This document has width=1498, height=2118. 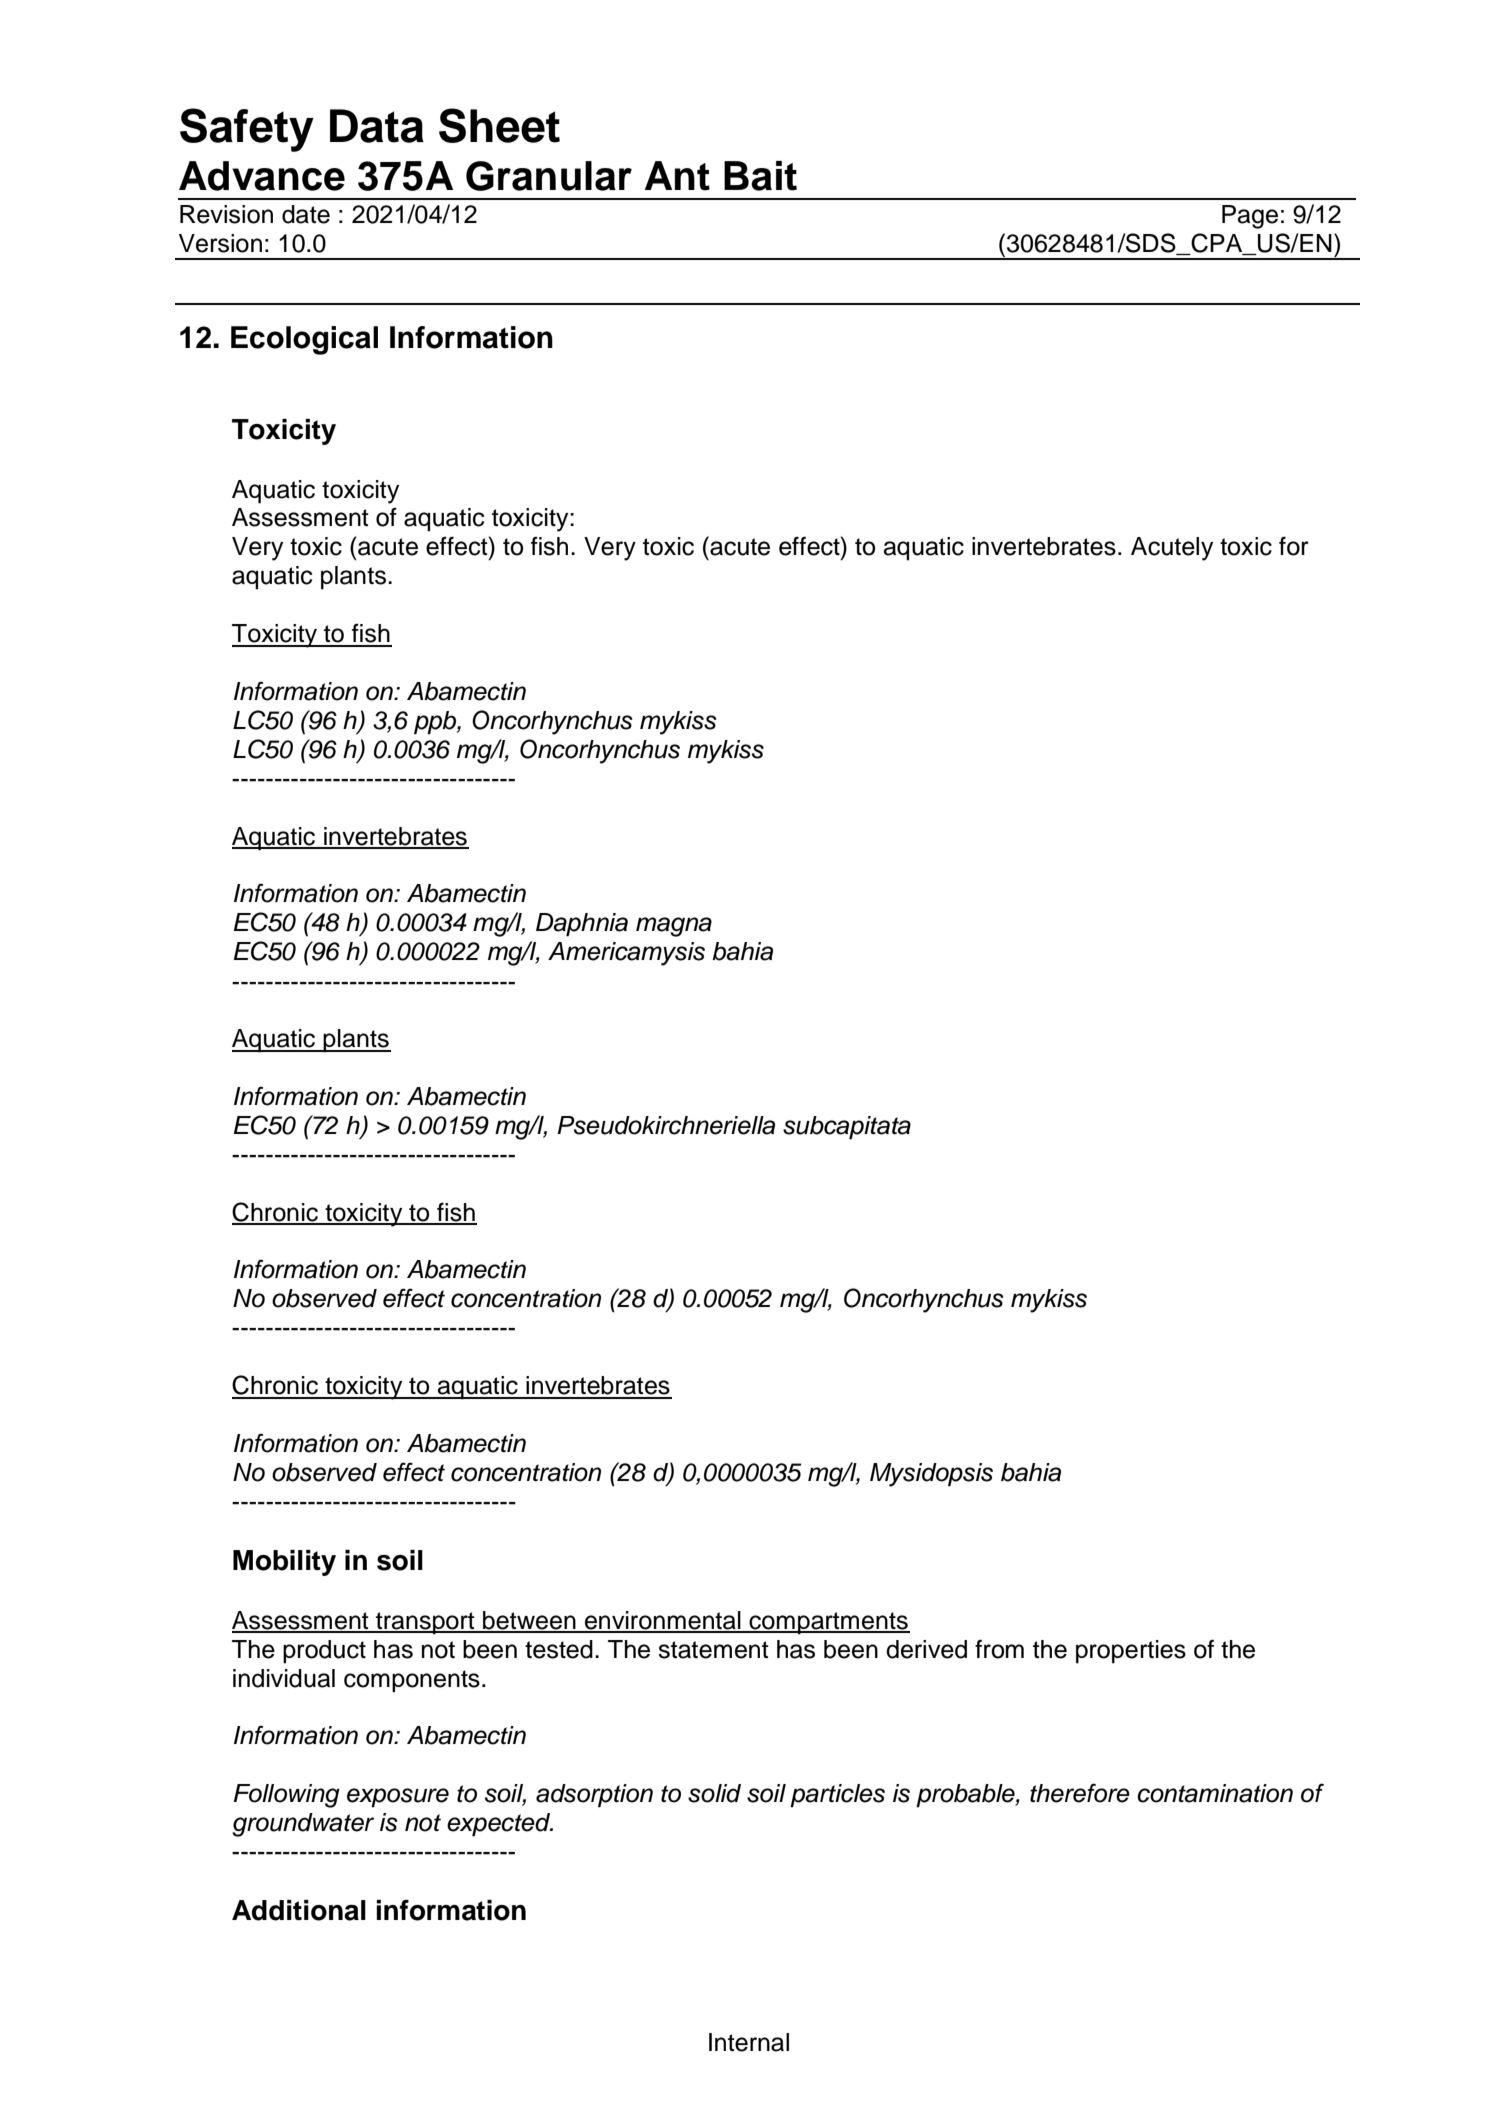 I want to click on Daphnia, so click(x=582, y=925).
